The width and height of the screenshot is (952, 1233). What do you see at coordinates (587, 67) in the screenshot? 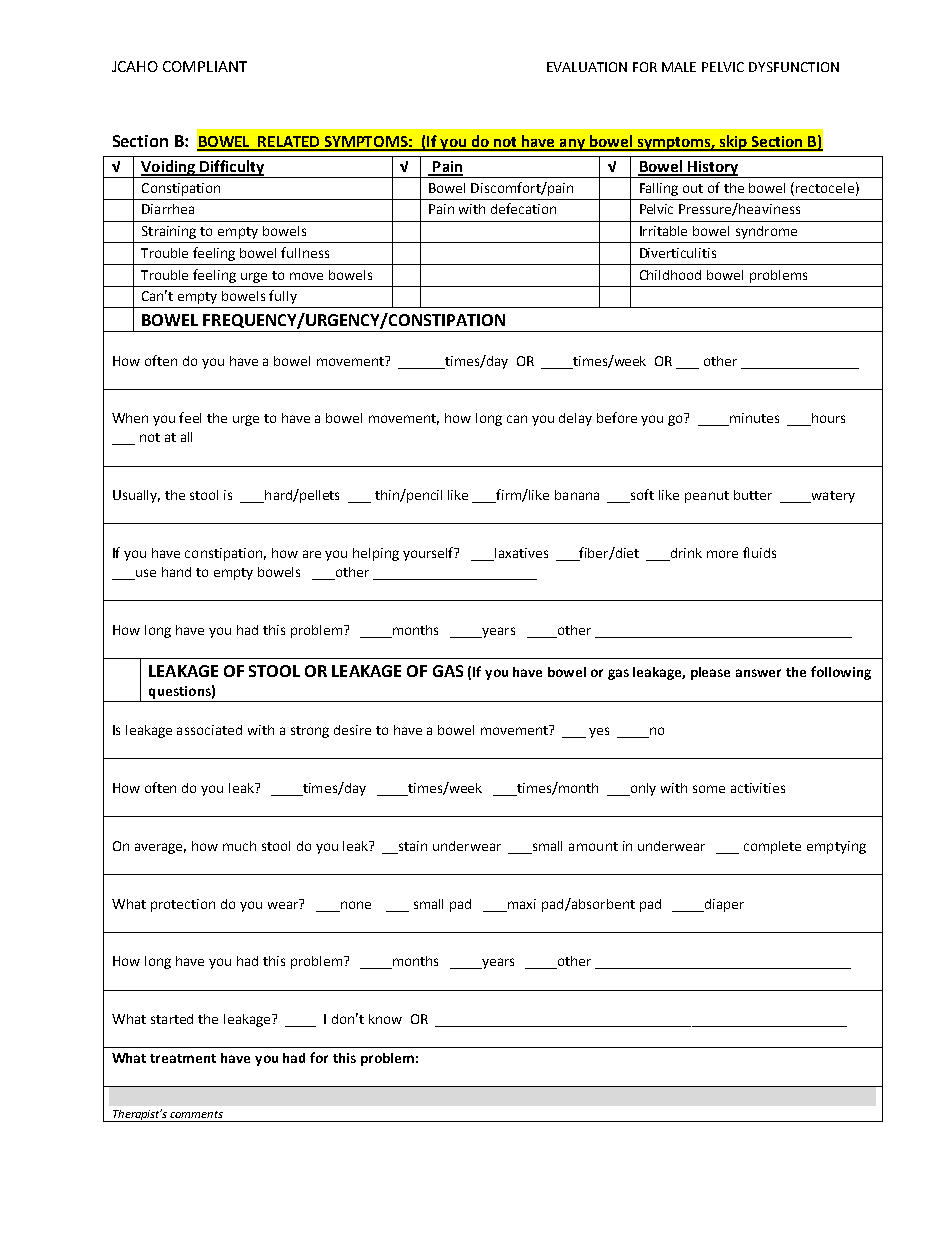
I see `EVALUATION` at bounding box center [587, 67].
